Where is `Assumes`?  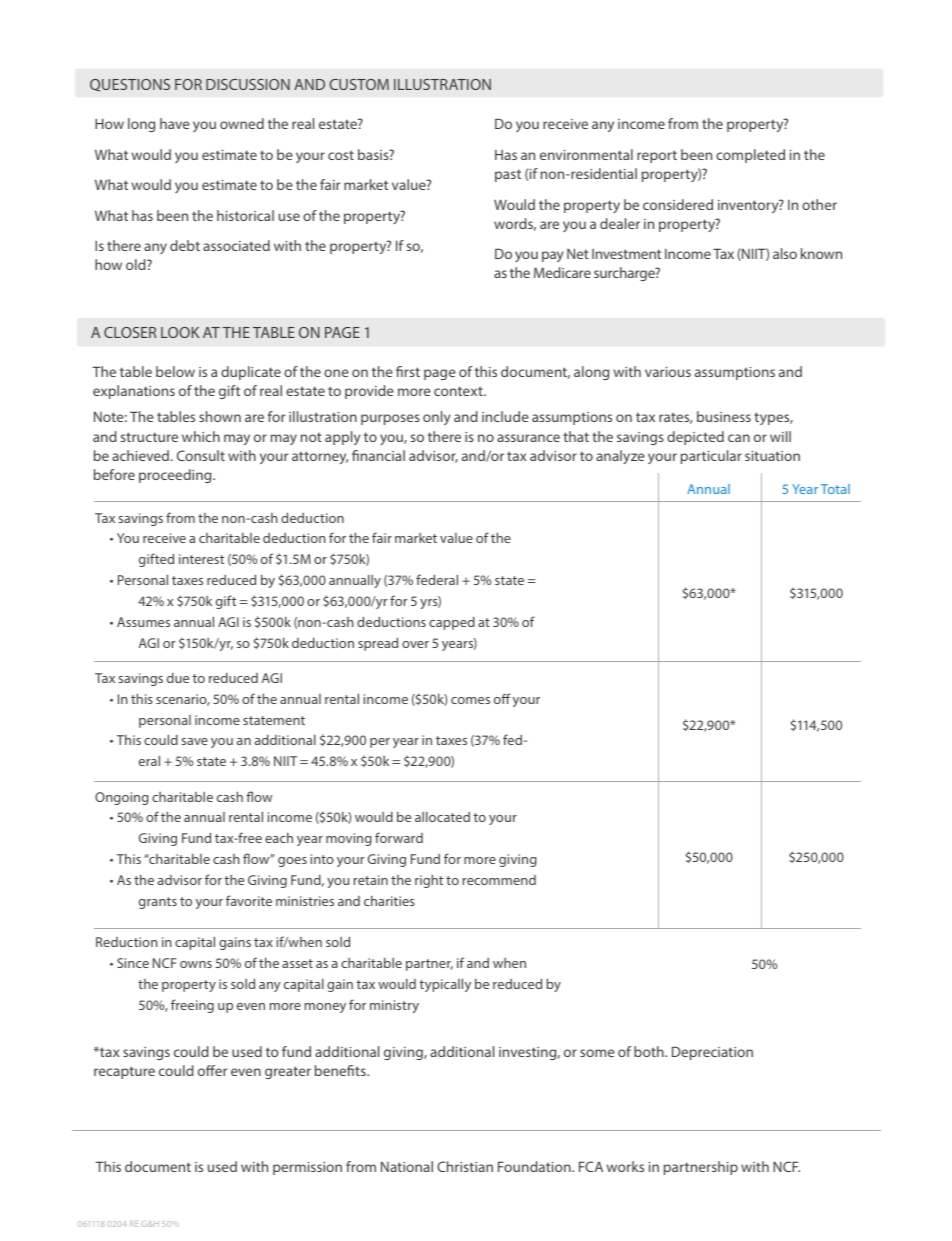 Assumes is located at coordinates (143, 622).
